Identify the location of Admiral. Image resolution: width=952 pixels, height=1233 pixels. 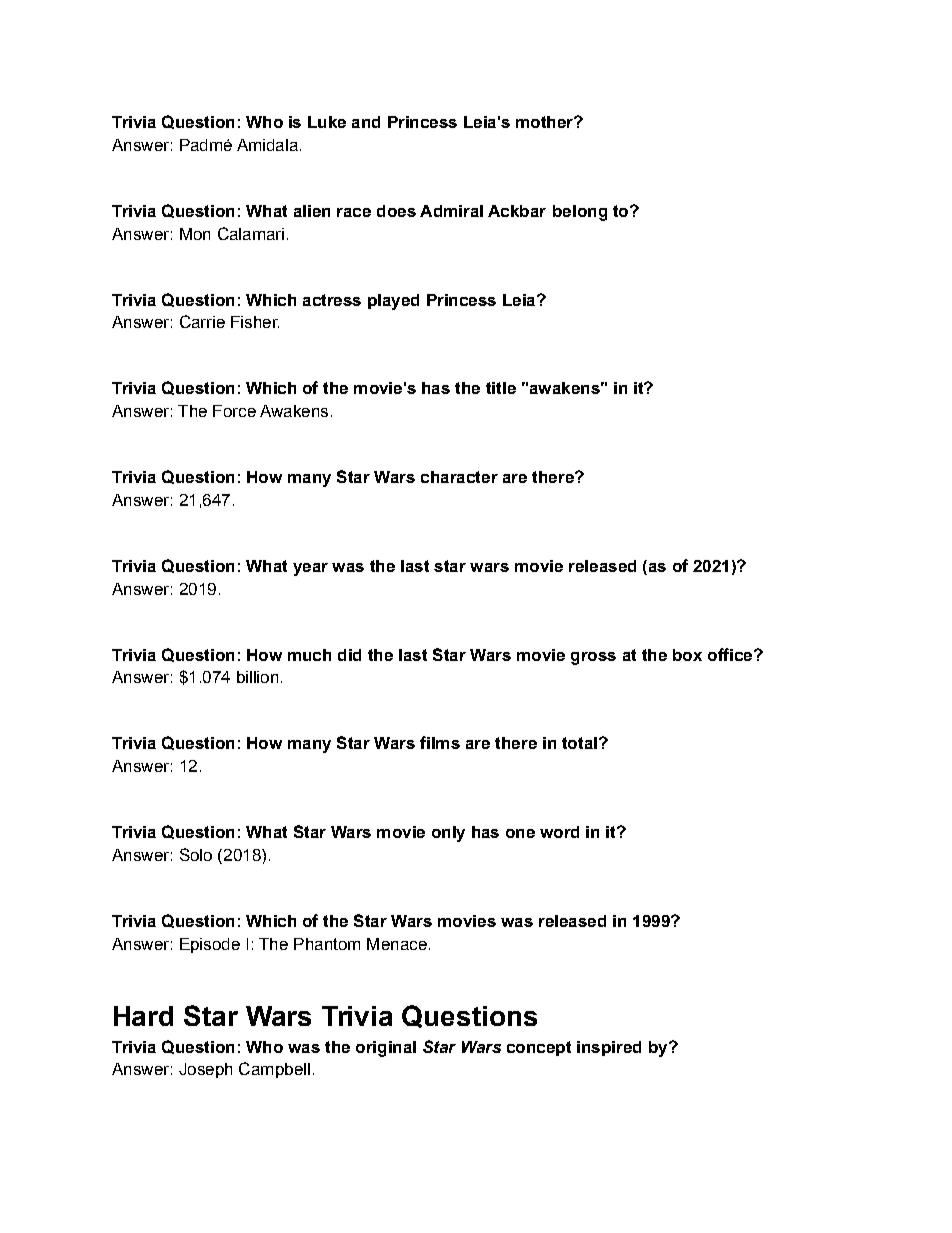
(451, 211).
